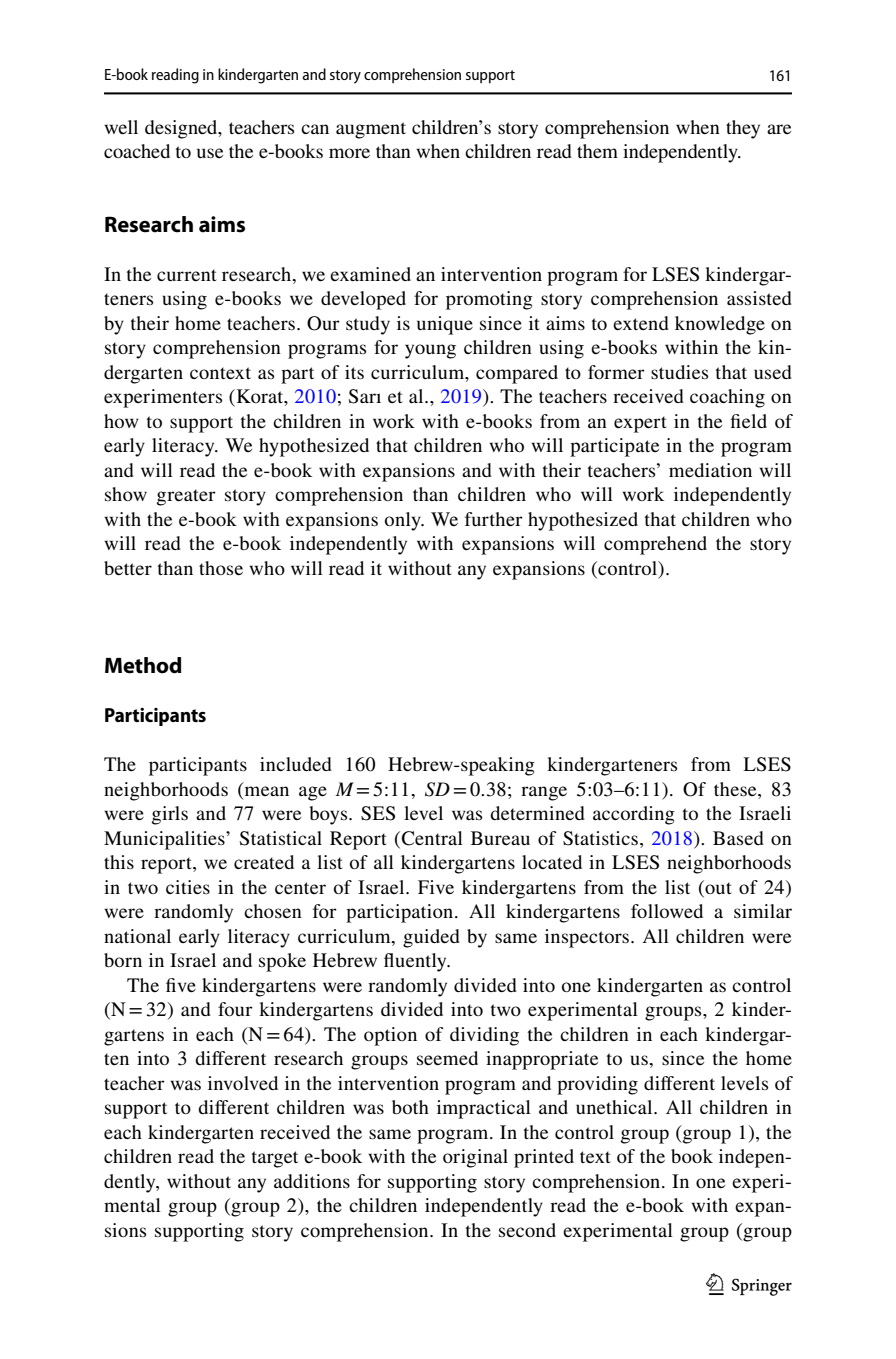 The image size is (896, 1359). I want to click on range, so click(544, 793).
